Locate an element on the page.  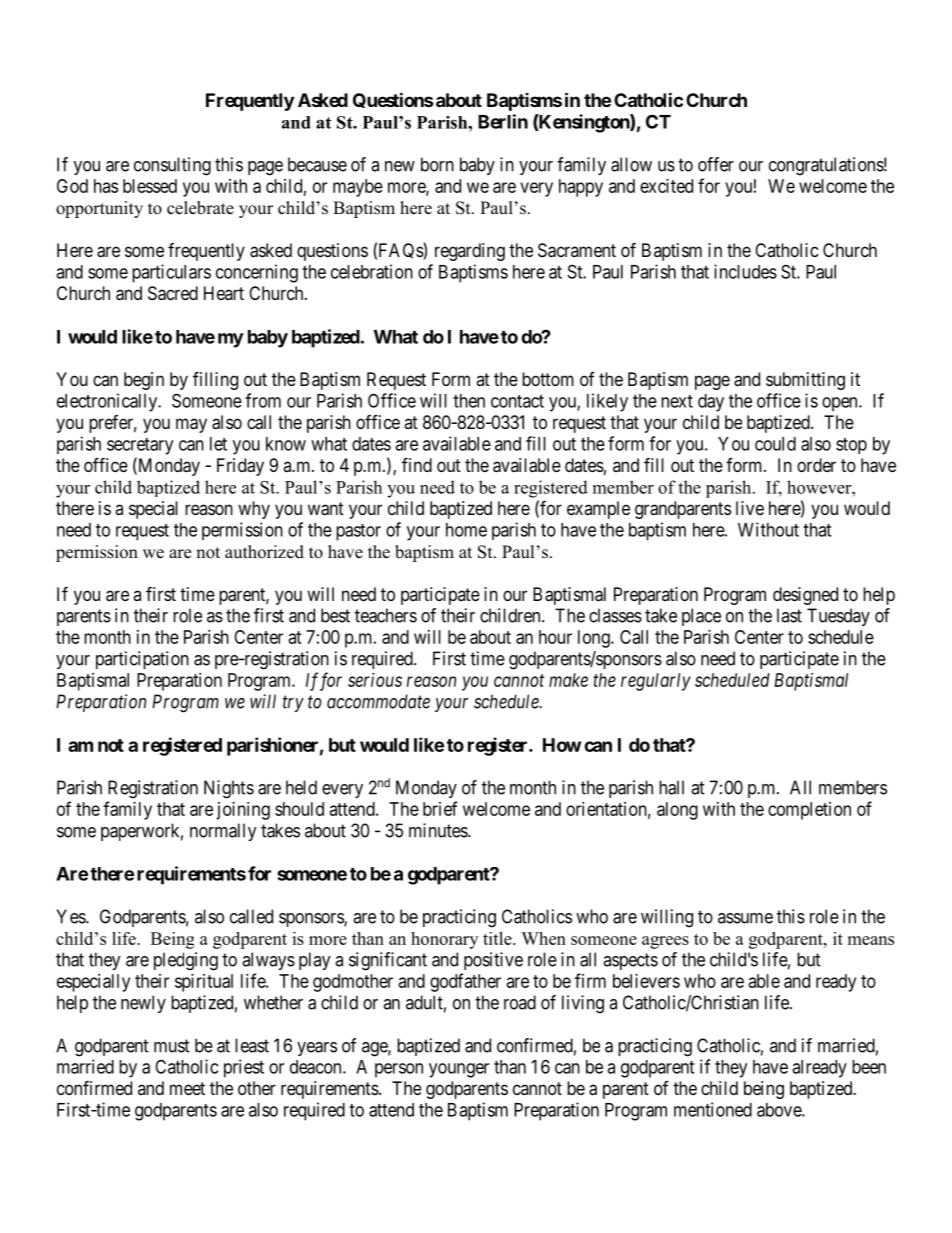
Yes is located at coordinates (72, 916).
